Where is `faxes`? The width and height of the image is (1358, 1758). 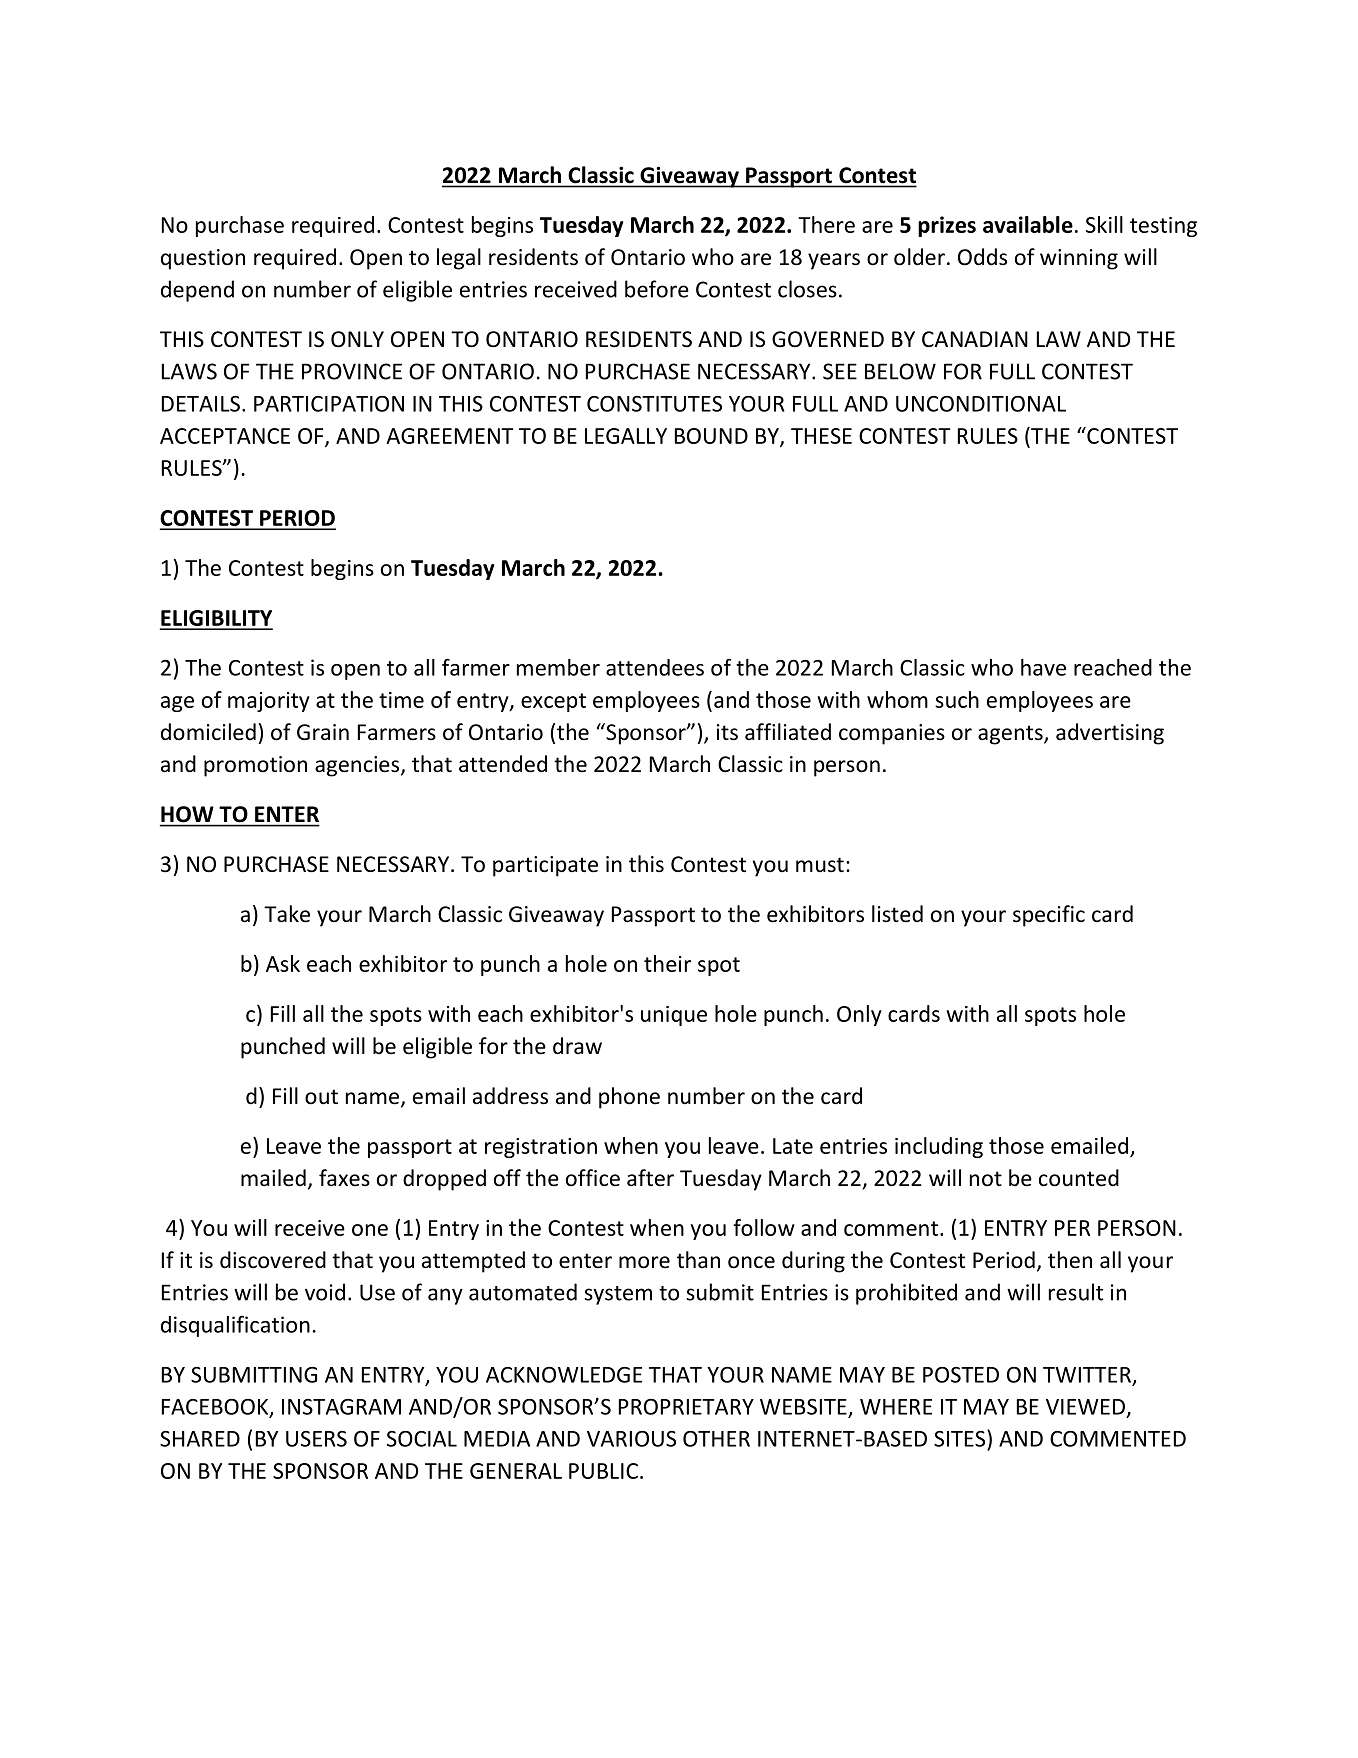 faxes is located at coordinates (344, 1178).
